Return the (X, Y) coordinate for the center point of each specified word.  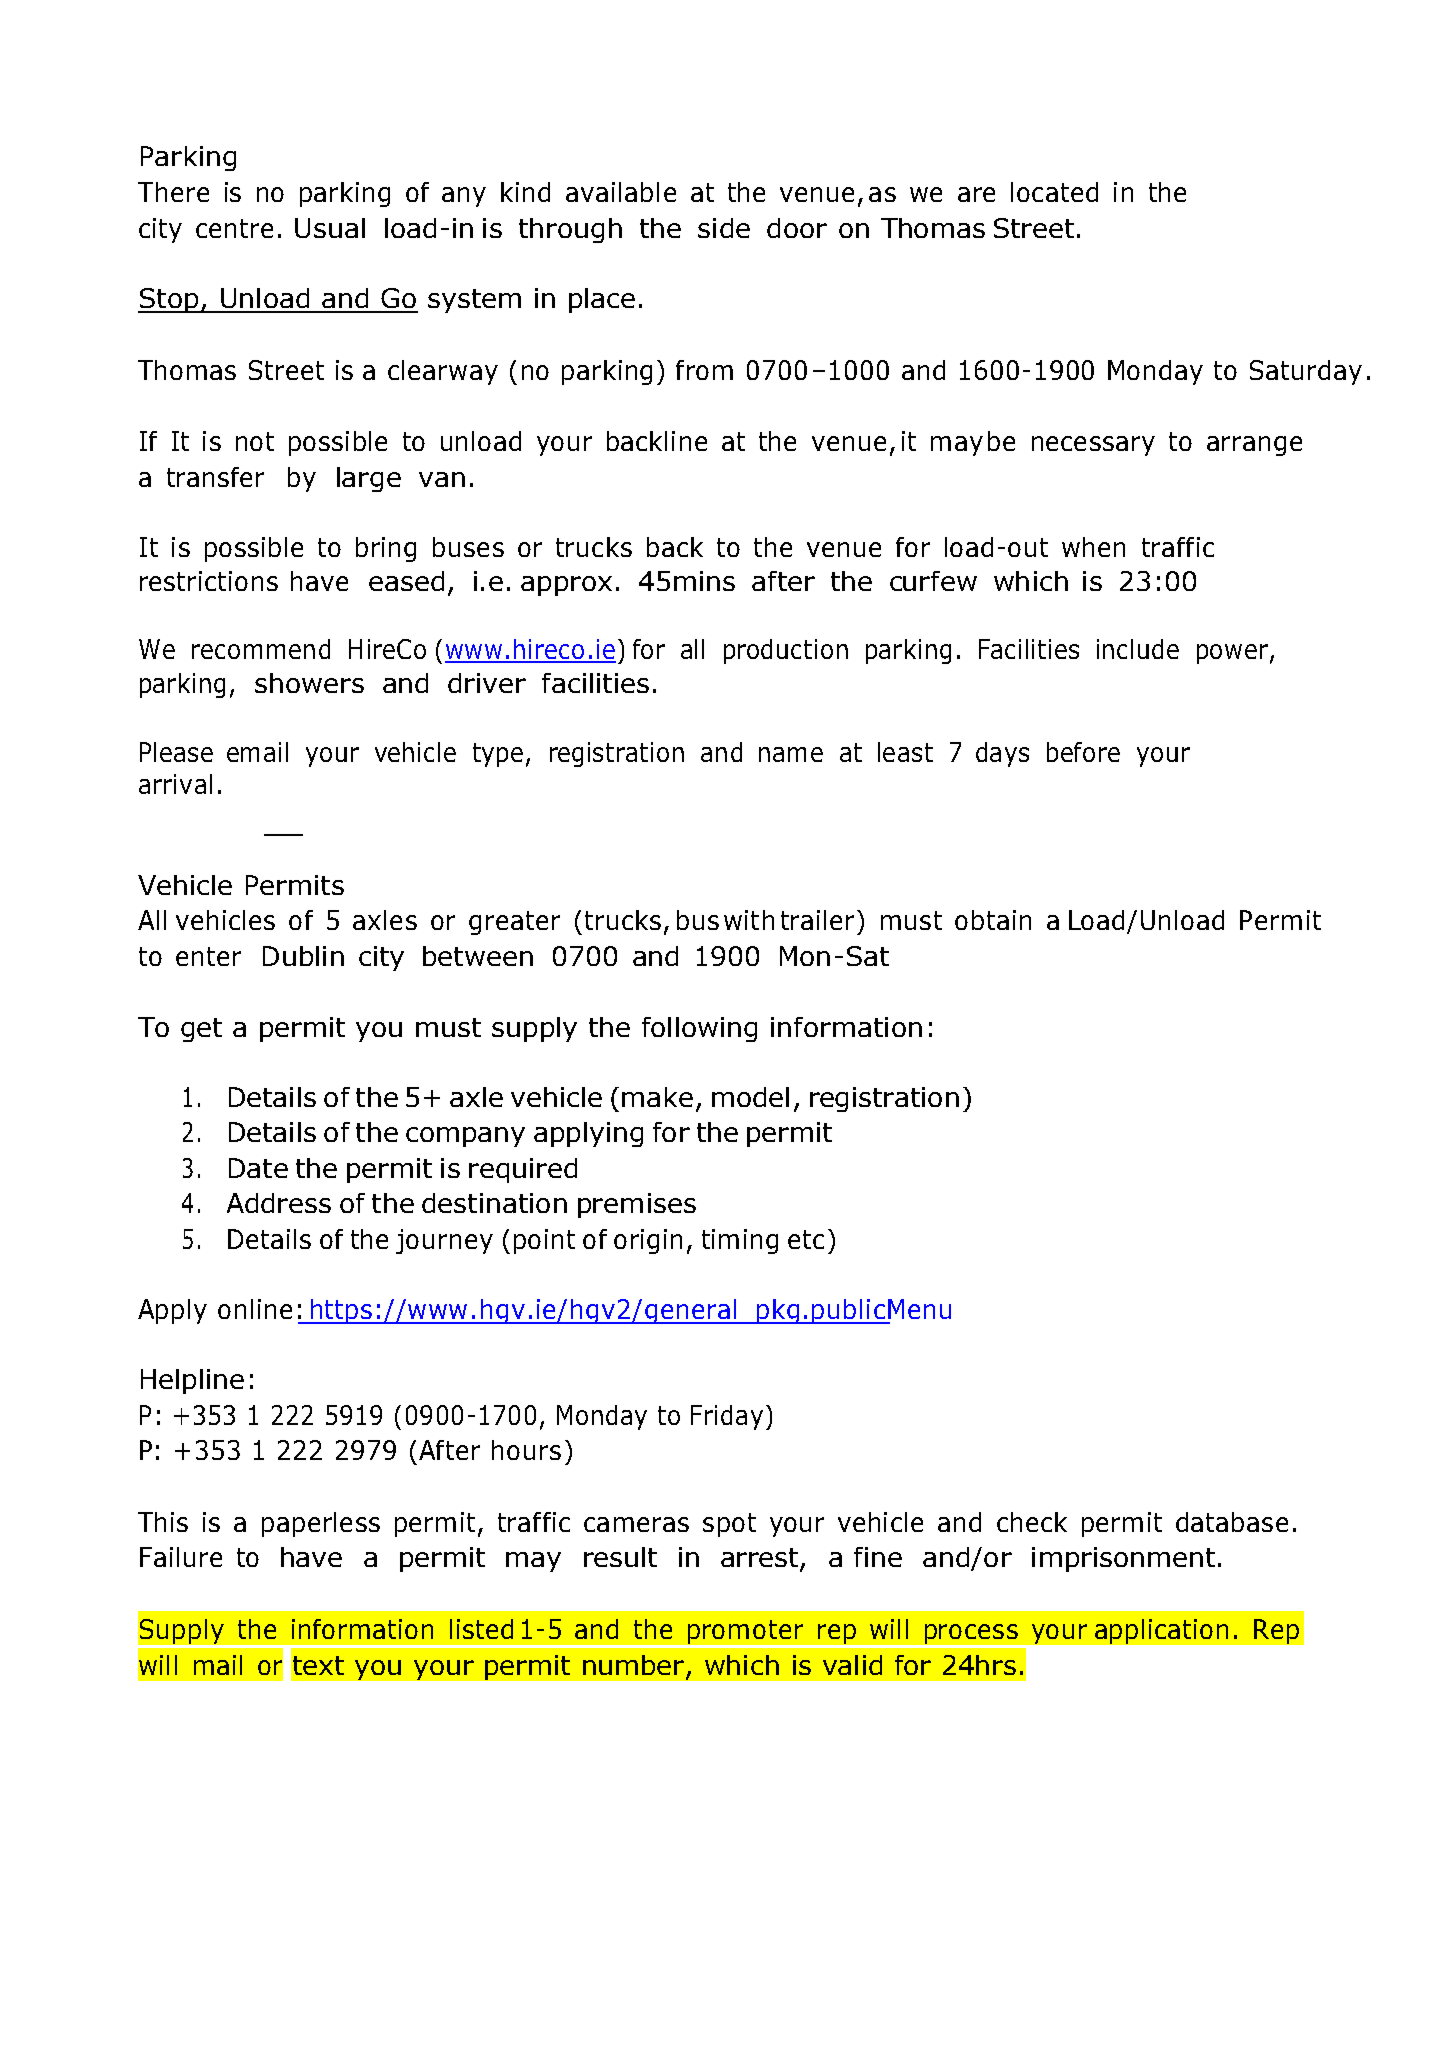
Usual (330, 228)
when (1093, 547)
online (255, 1309)
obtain (993, 920)
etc (806, 1239)
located (1054, 192)
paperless (321, 1524)
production (786, 651)
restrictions (209, 581)
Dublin (303, 956)
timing (740, 1241)
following (699, 1029)
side (724, 228)
